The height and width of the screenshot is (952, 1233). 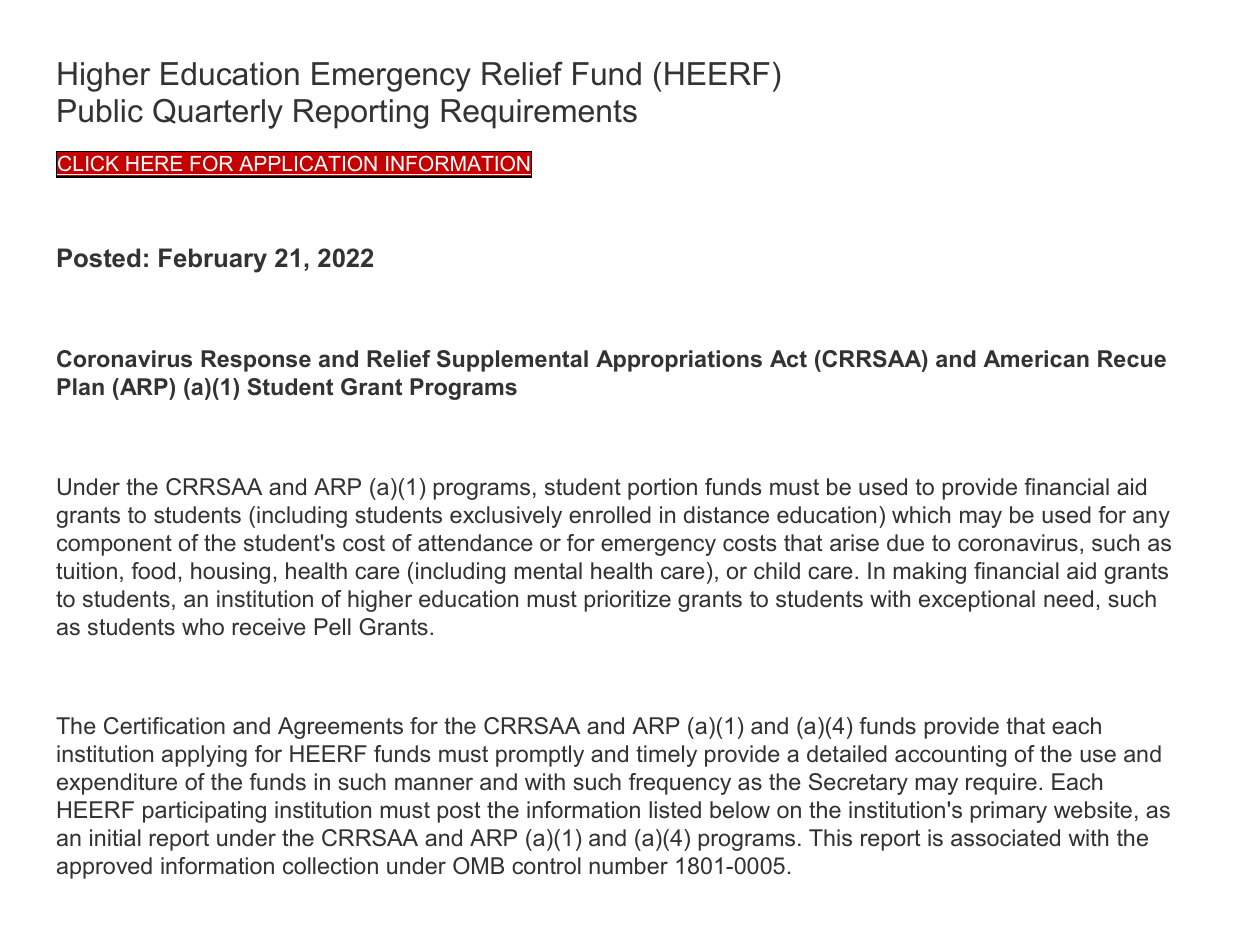 I want to click on timely, so click(x=666, y=756).
